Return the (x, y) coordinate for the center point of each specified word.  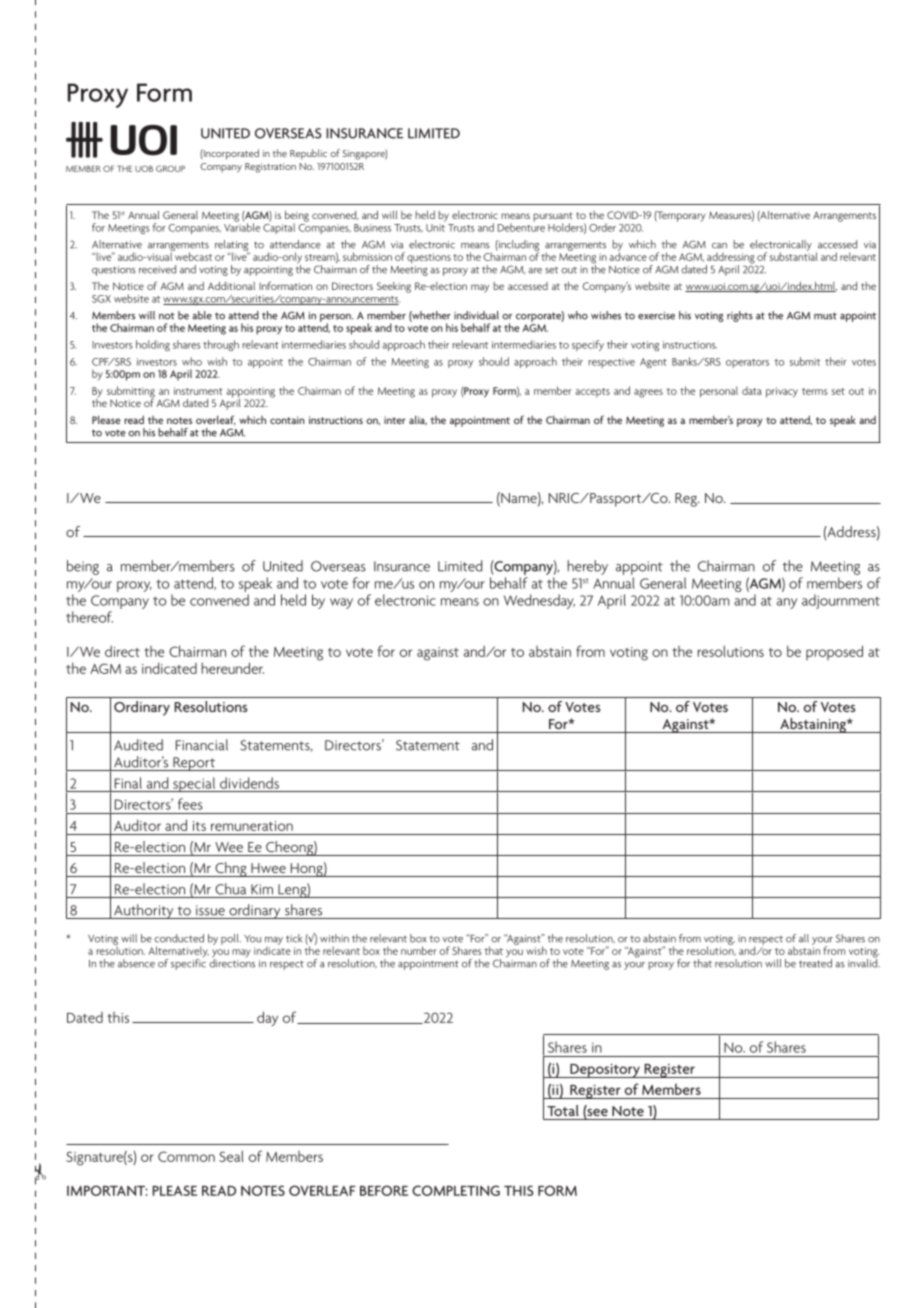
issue (210, 910)
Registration (270, 168)
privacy (782, 392)
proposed (834, 652)
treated (815, 963)
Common (186, 1156)
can (719, 246)
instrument (198, 391)
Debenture (521, 226)
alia (418, 420)
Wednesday (539, 601)
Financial (202, 745)
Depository (605, 1070)
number (419, 950)
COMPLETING (456, 1190)
